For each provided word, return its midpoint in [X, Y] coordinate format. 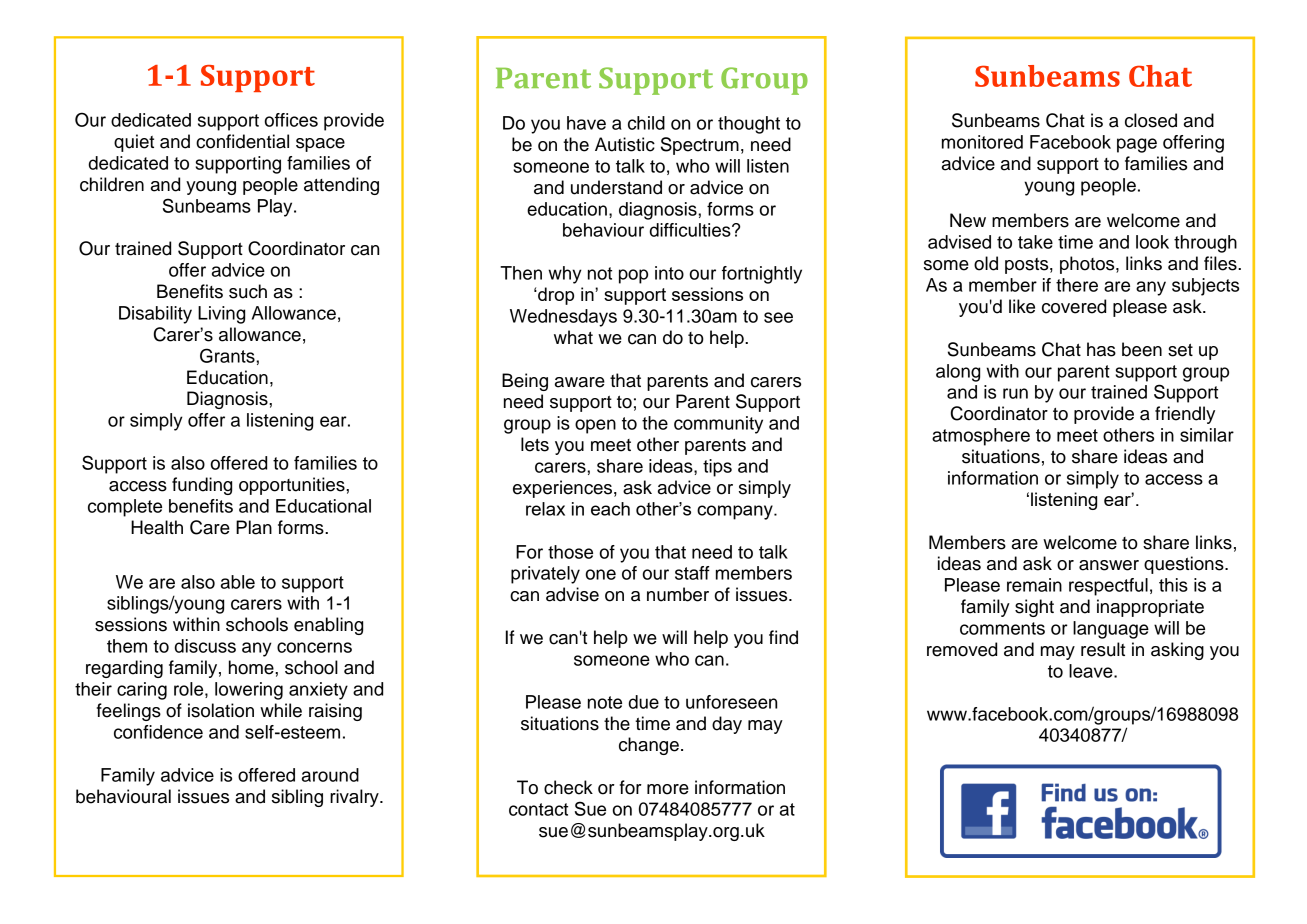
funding [202, 486]
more [668, 789]
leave [1092, 671]
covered [1074, 306]
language [1111, 630]
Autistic [625, 144]
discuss [205, 646]
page [1137, 145]
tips [717, 468]
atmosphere [981, 437]
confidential [242, 141]
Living [221, 315]
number [678, 594]
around [330, 775]
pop [633, 276]
